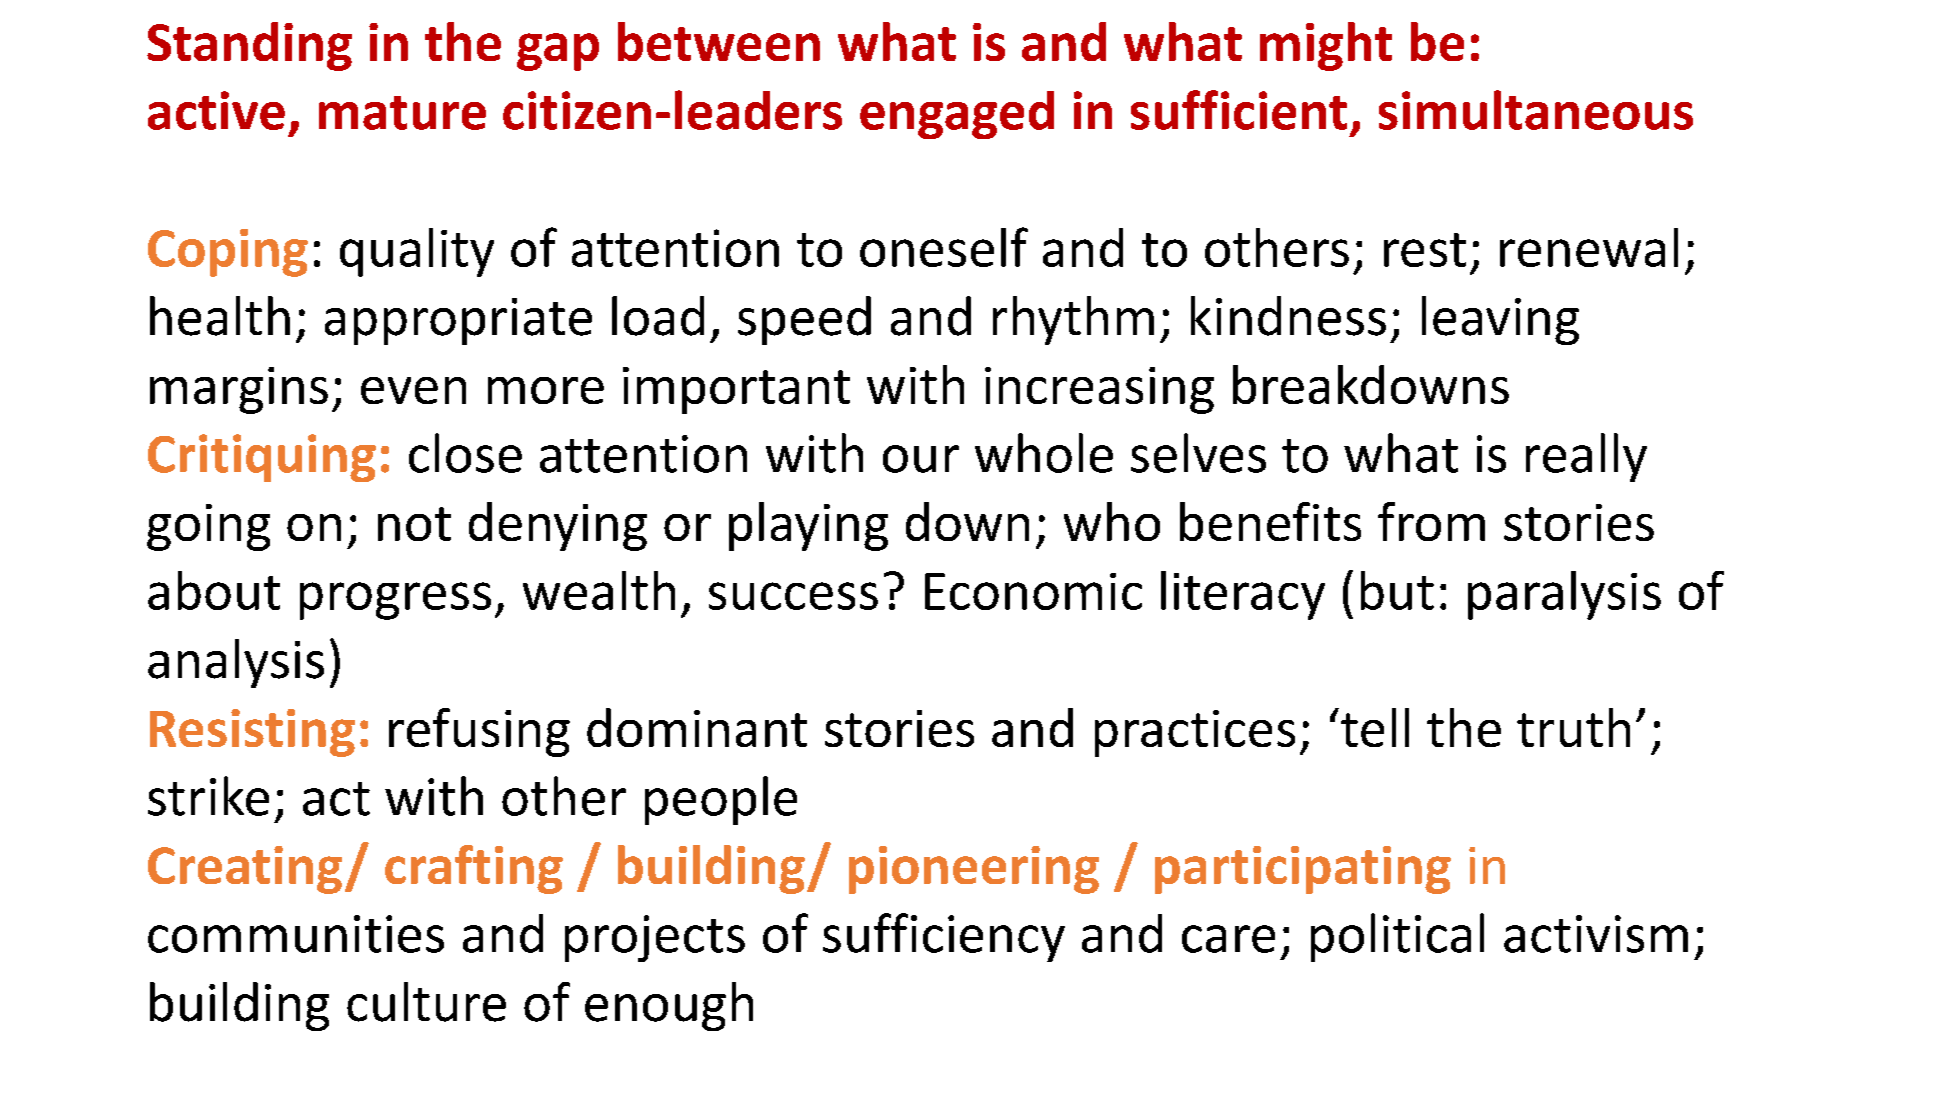 The height and width of the document is (1102, 1959). I want to click on sufficiency, so click(944, 937).
